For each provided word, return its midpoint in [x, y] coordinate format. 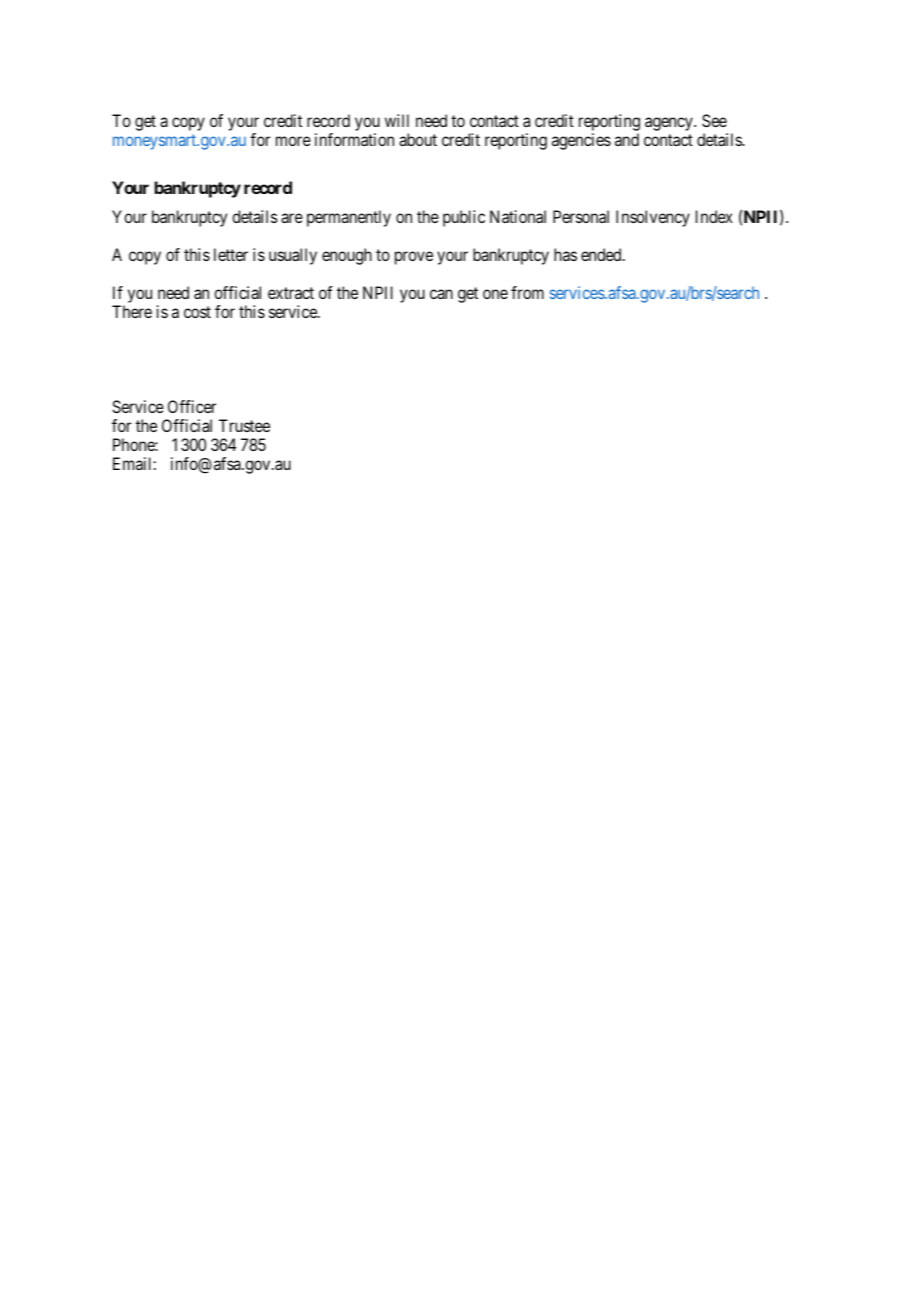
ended [602, 254]
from [527, 292]
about [418, 139]
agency [670, 124]
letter [231, 254]
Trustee [244, 425]
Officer [192, 406]
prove [414, 258]
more [293, 141]
